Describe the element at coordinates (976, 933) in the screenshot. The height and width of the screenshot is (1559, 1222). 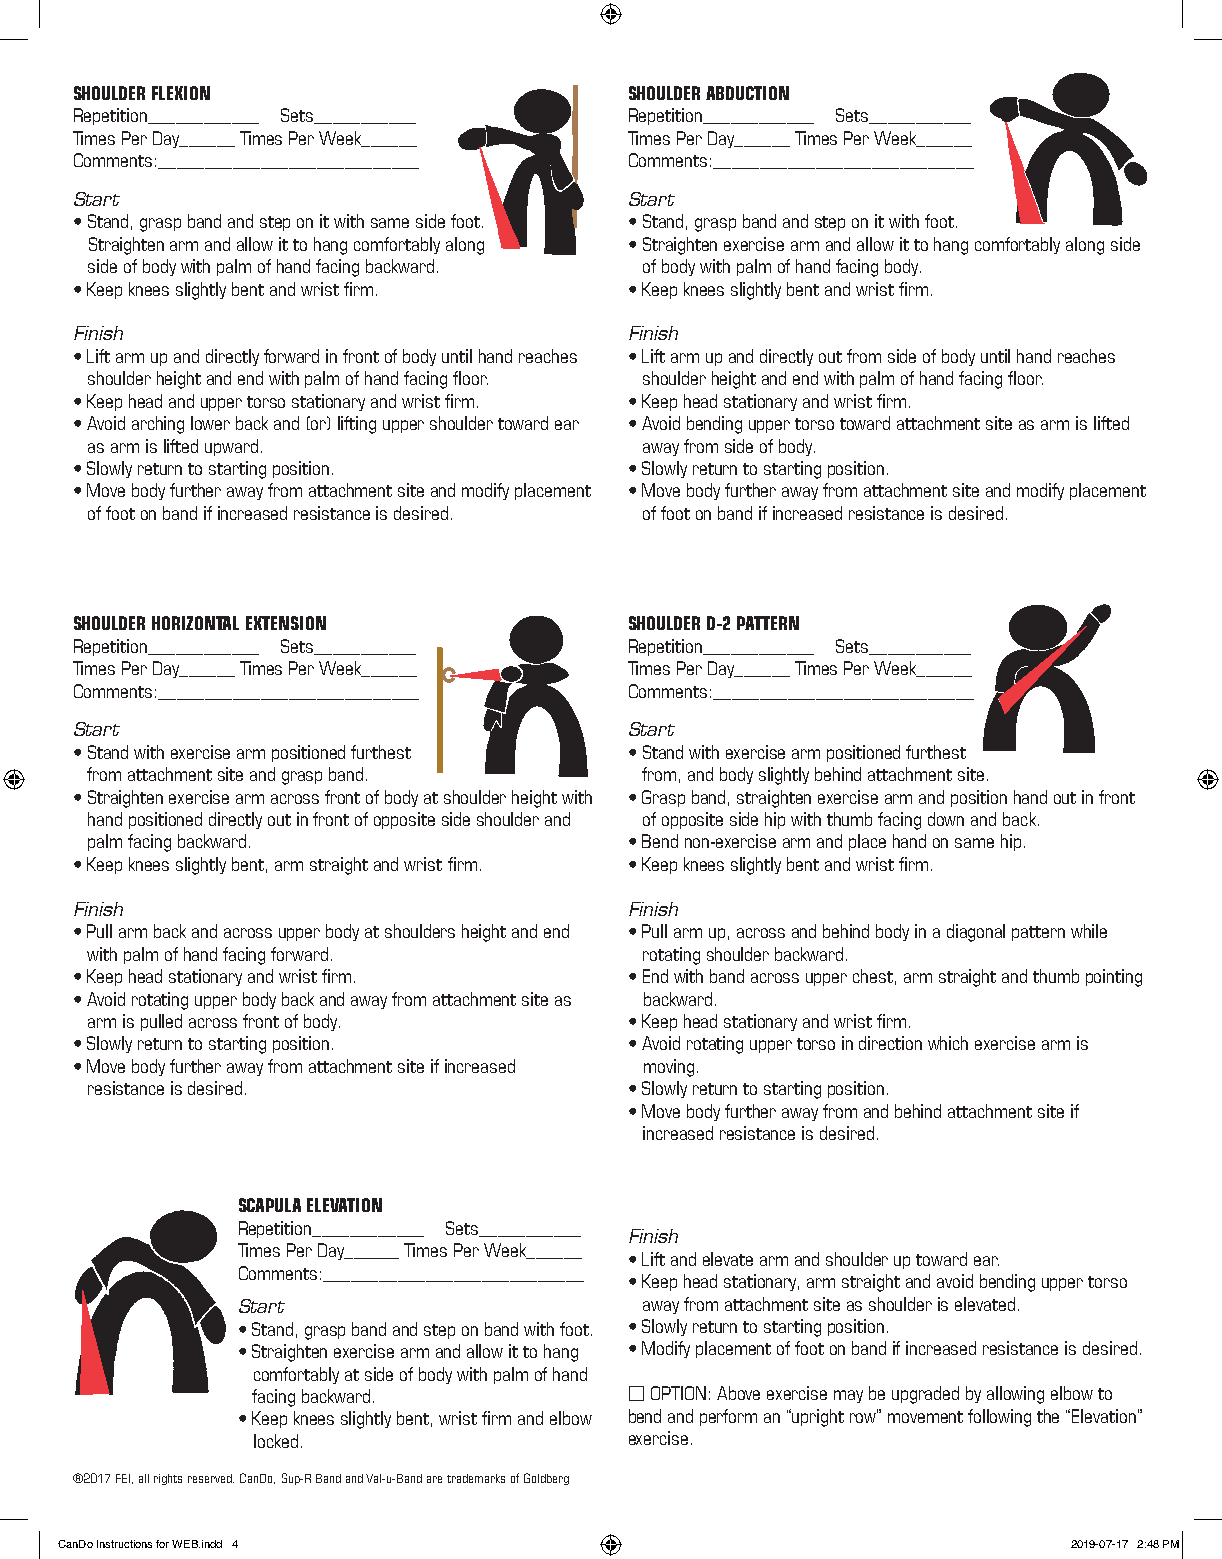
I see `diagonal` at that location.
